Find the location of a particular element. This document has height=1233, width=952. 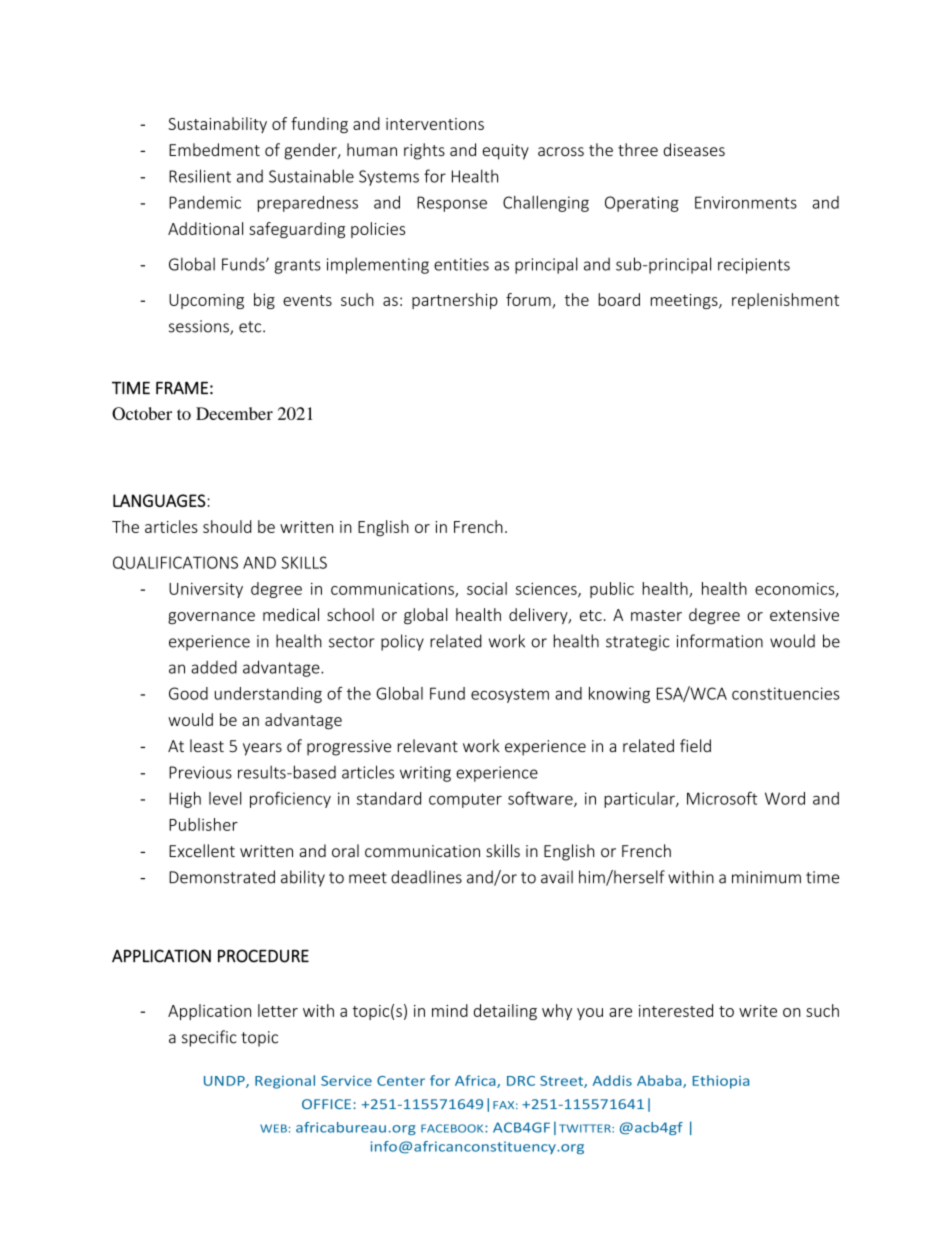

minimum is located at coordinates (766, 877).
